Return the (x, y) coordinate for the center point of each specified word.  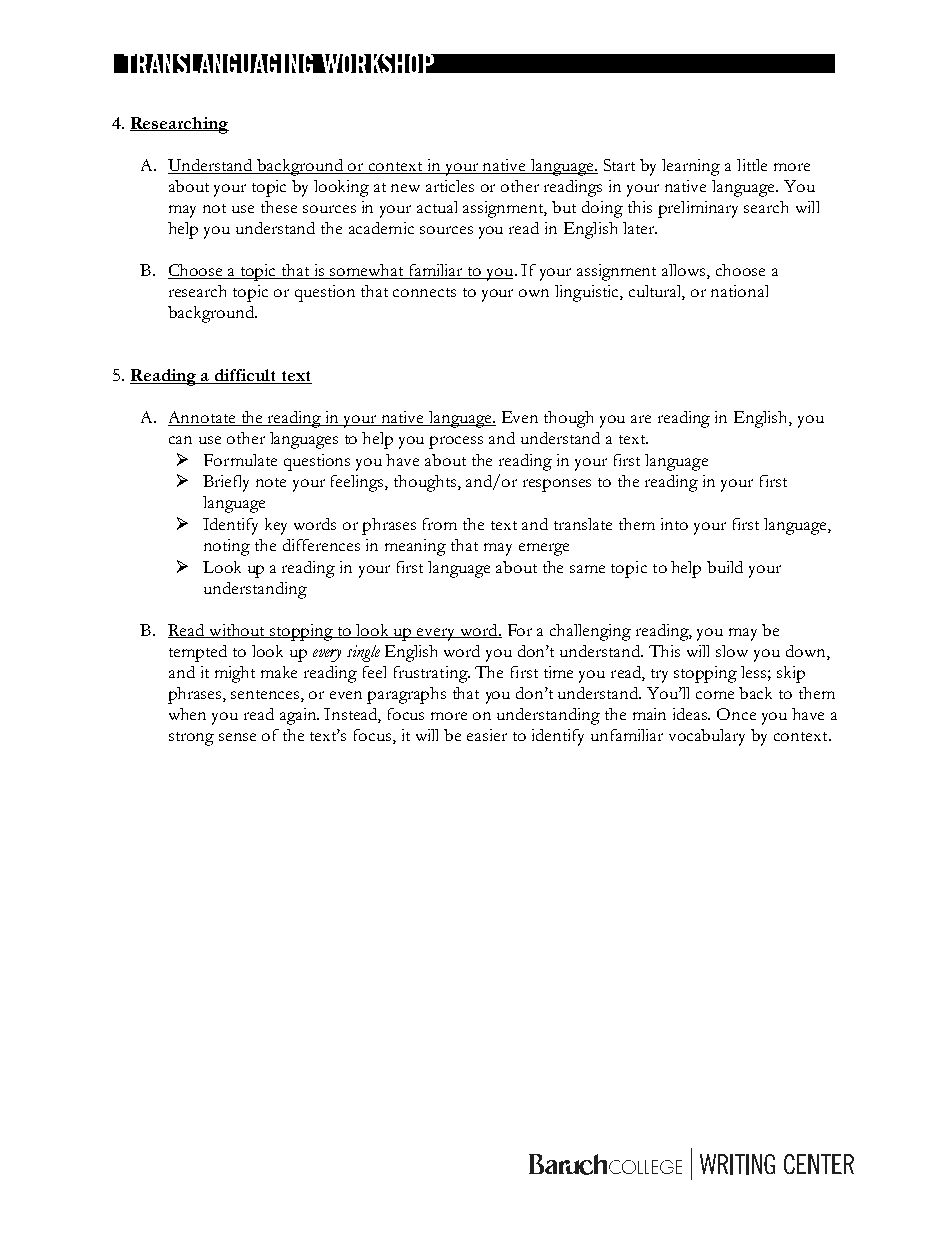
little (752, 165)
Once (736, 714)
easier (487, 735)
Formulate (240, 460)
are (641, 419)
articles (450, 186)
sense (237, 737)
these (279, 207)
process (456, 442)
